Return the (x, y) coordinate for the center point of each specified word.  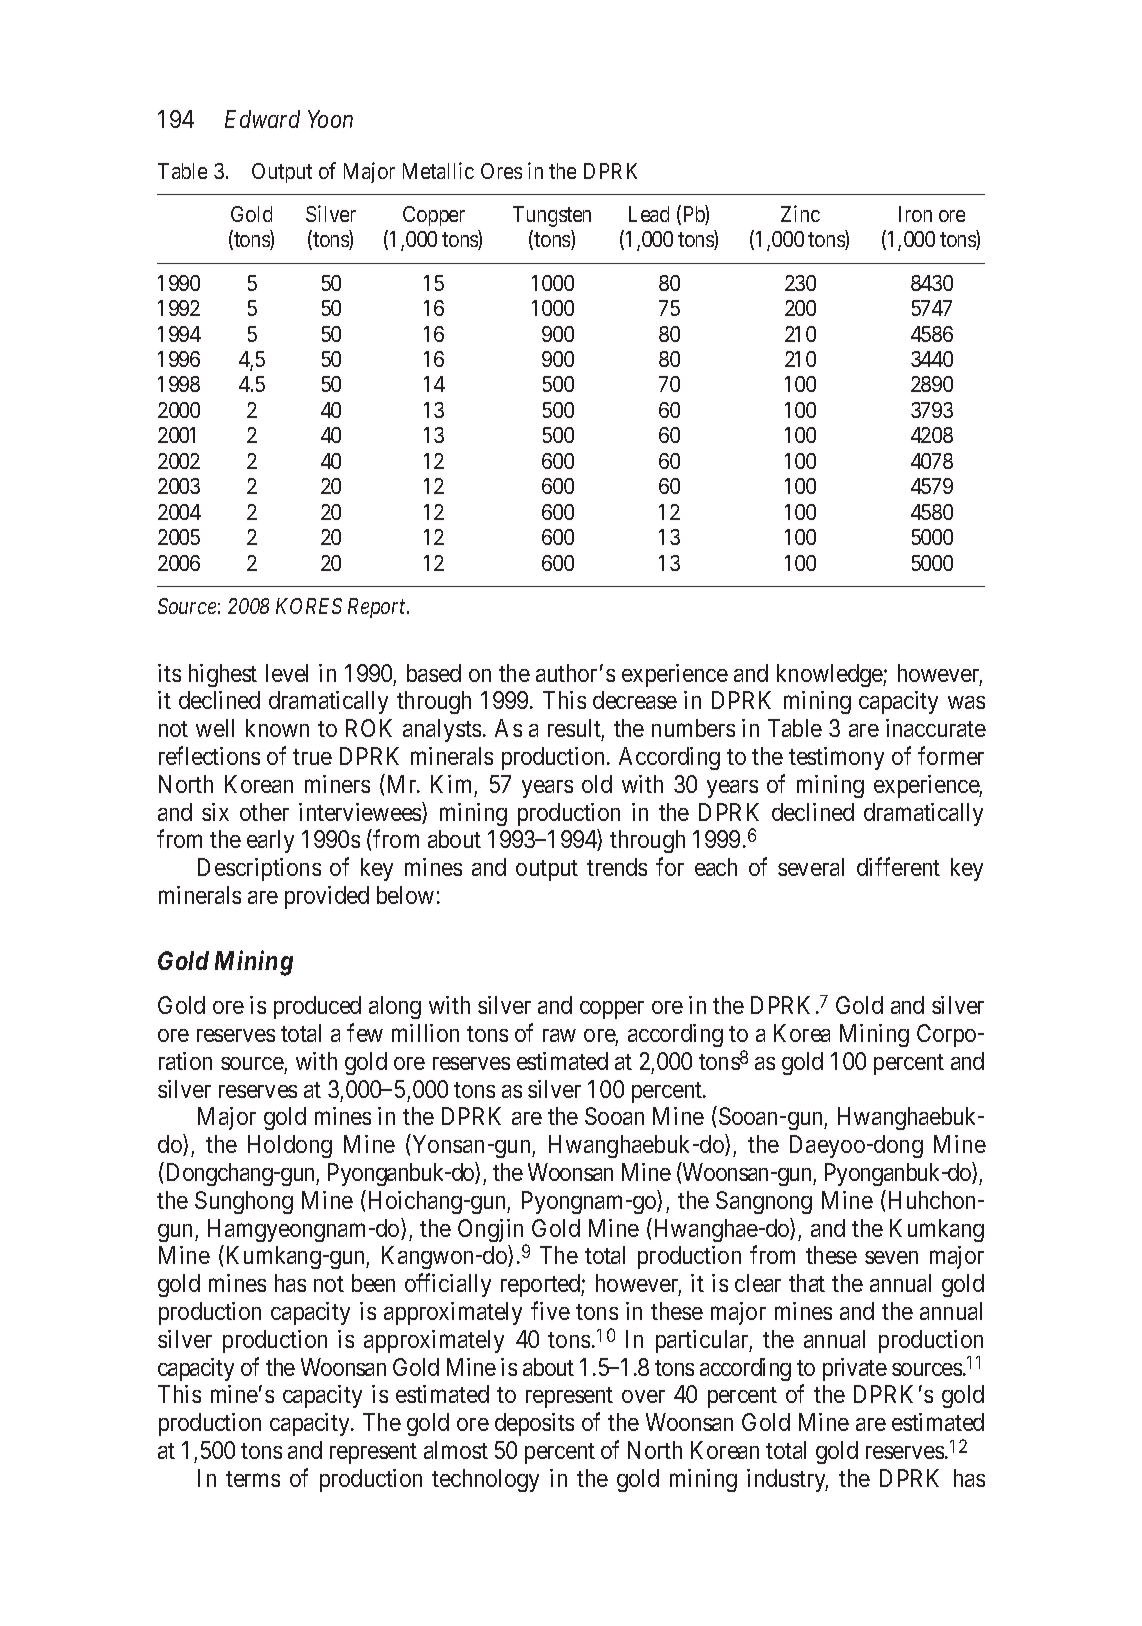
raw (559, 1035)
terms (253, 1479)
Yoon (330, 119)
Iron (915, 214)
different (898, 867)
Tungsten (552, 216)
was (966, 702)
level (287, 673)
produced (317, 1007)
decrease (635, 700)
